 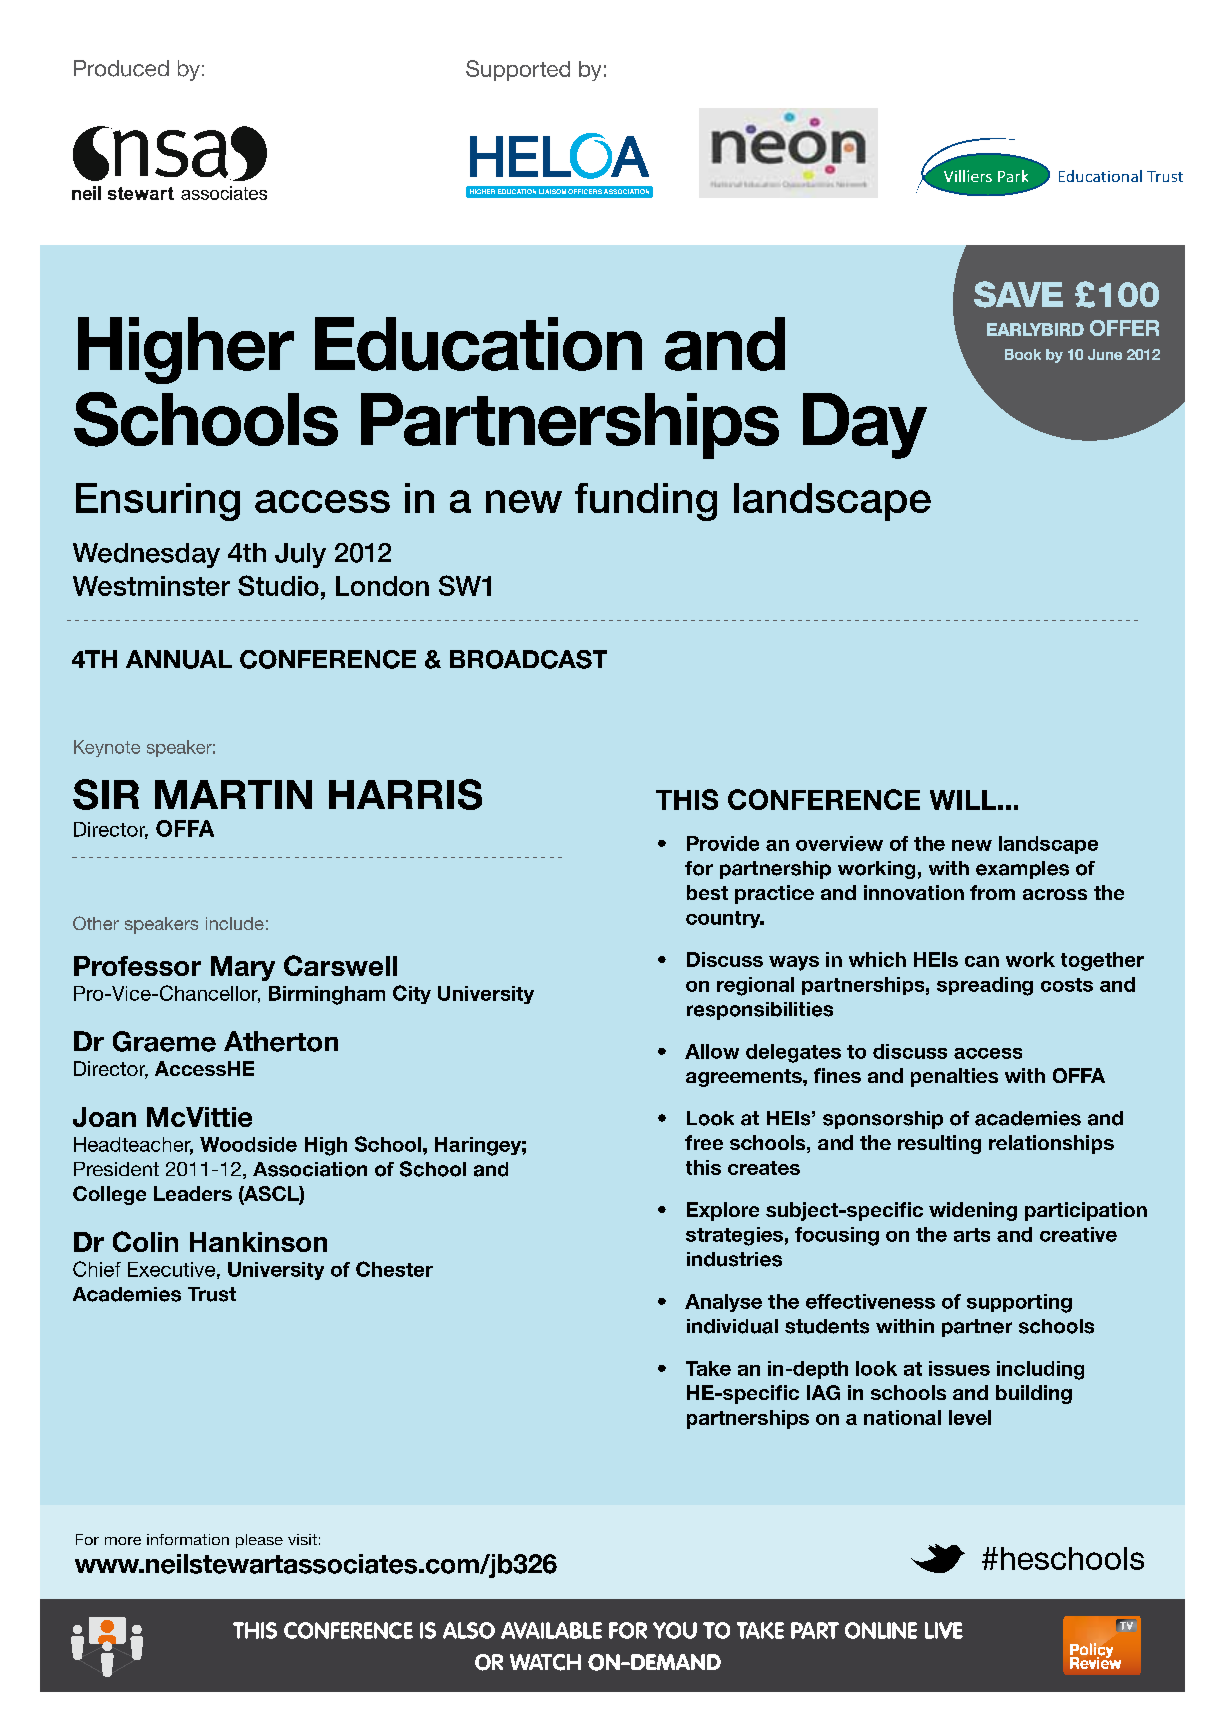 What do you see at coordinates (121, 68) in the image?
I see `Produced` at bounding box center [121, 68].
